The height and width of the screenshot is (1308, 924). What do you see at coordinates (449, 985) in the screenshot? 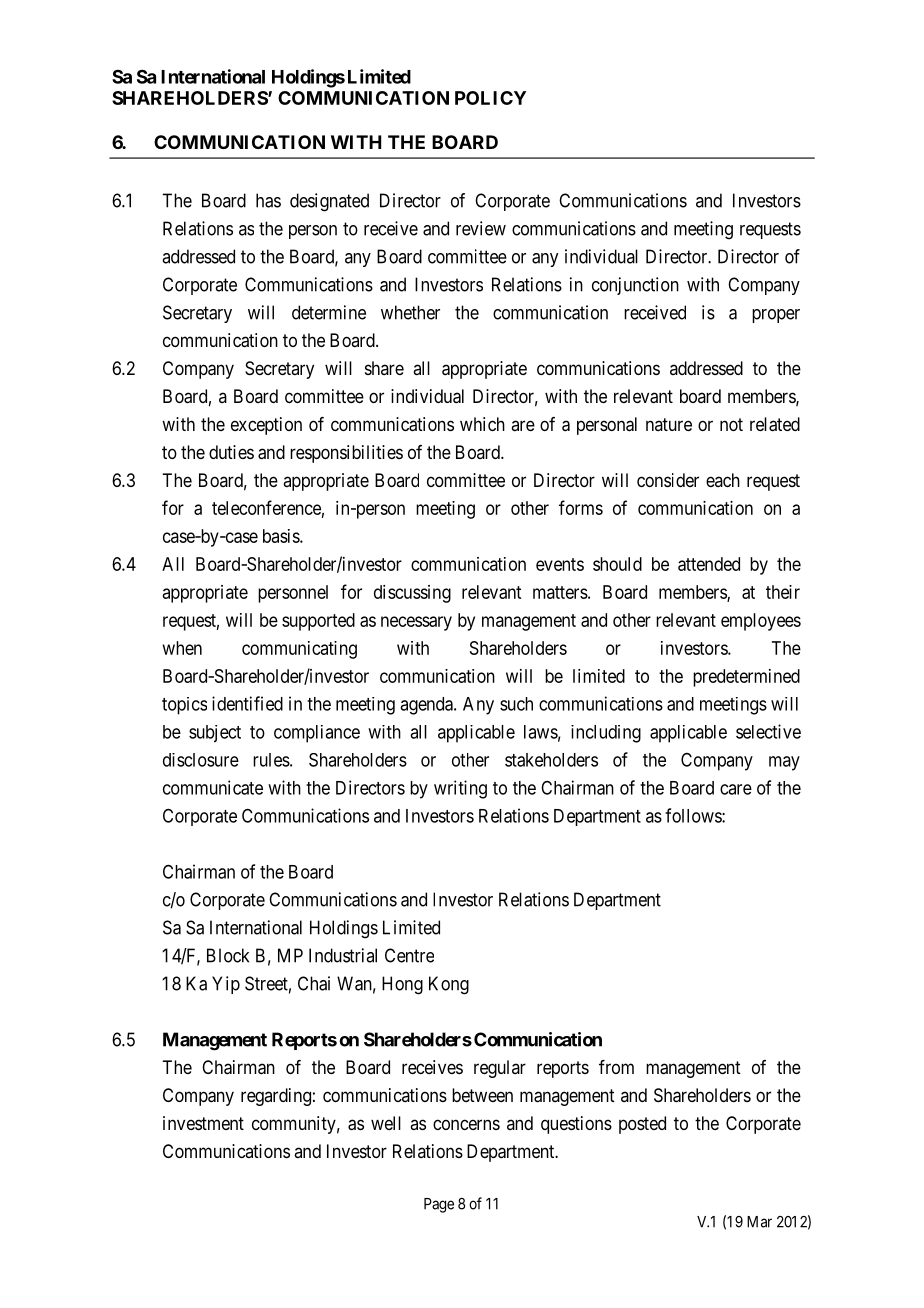
I see `Kong` at bounding box center [449, 985].
